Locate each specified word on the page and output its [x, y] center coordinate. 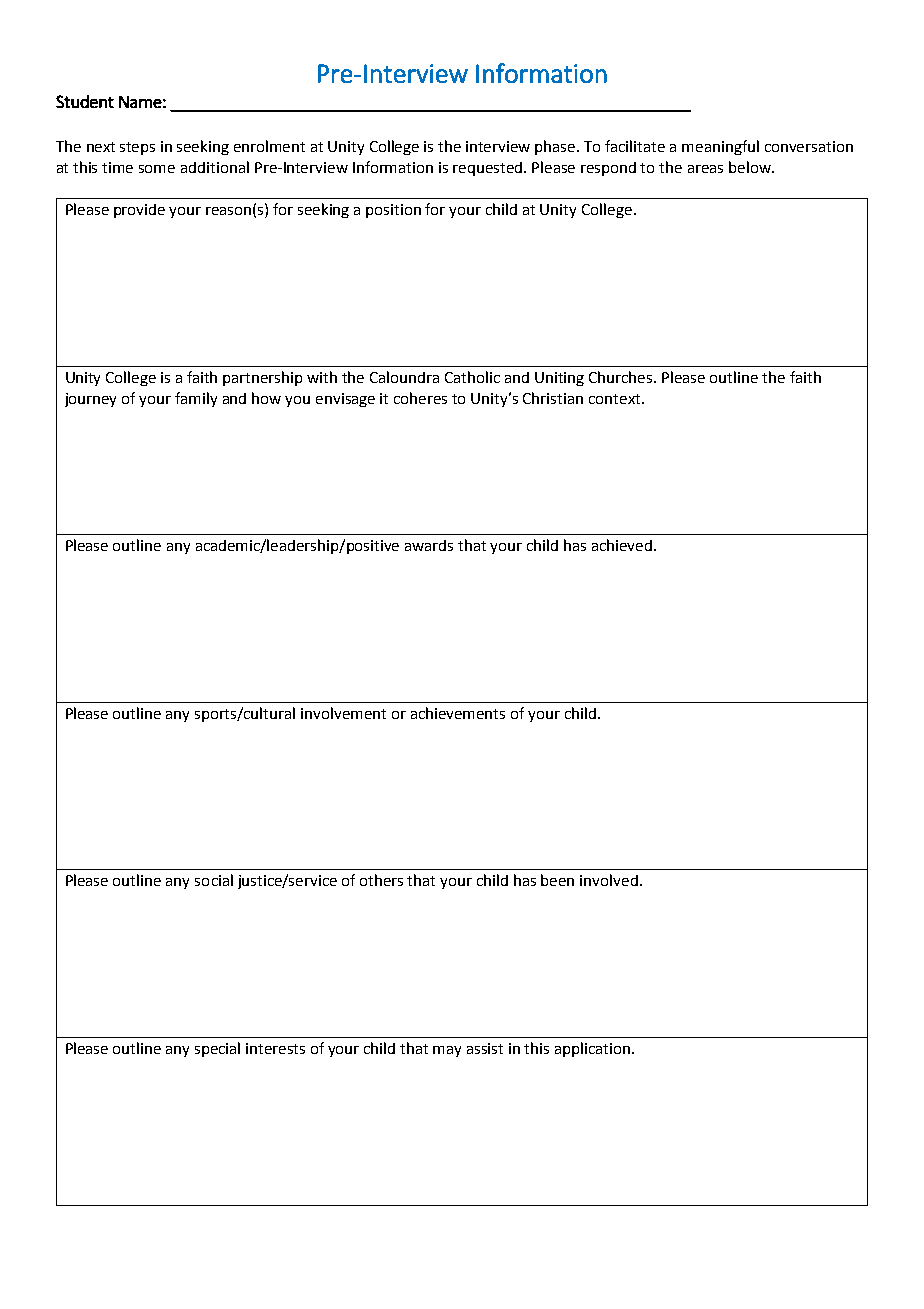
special [217, 1049]
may [447, 1051]
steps [137, 148]
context [616, 399]
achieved [623, 545]
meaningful [720, 147]
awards [429, 545]
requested [489, 169]
